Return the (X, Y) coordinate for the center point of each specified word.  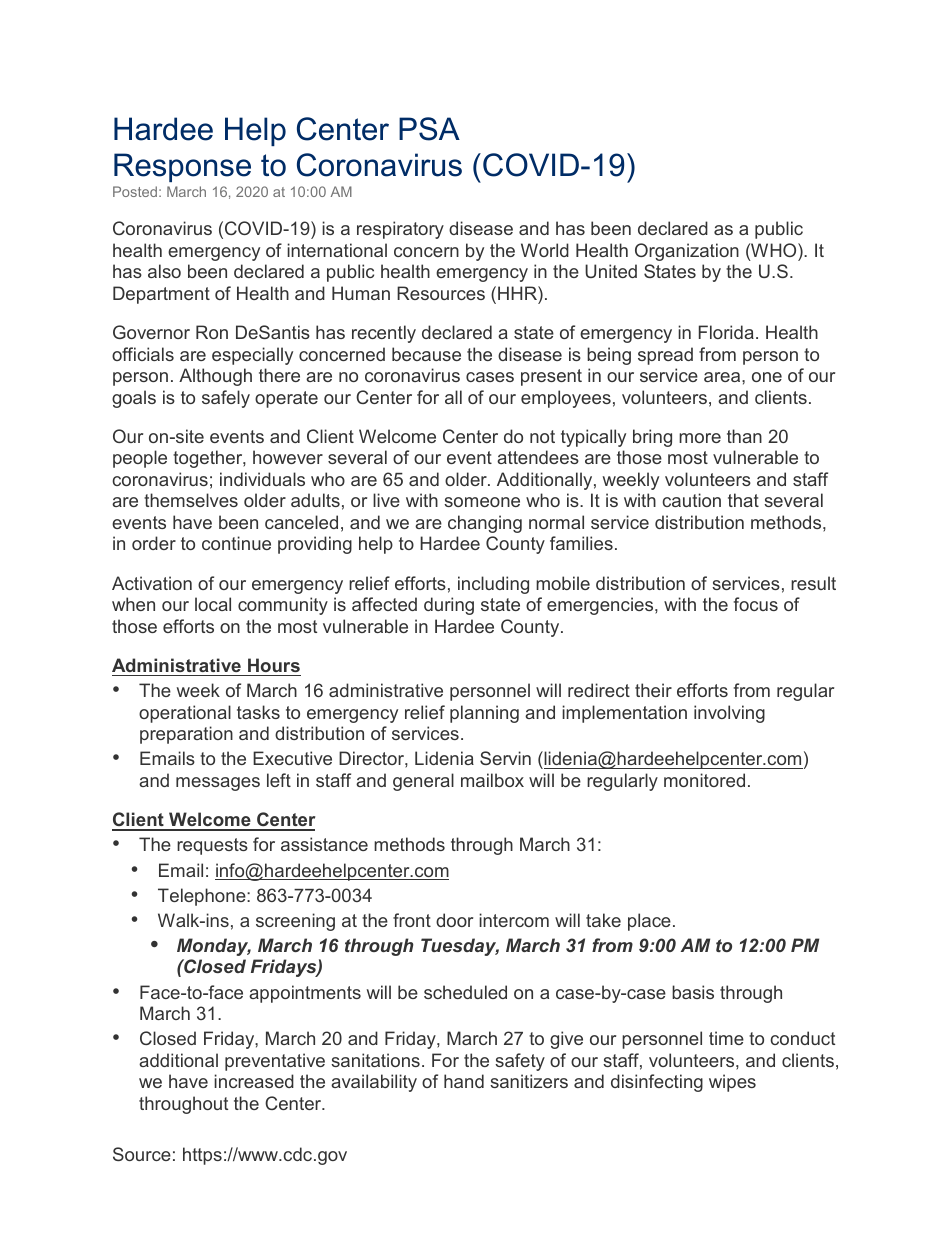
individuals (262, 479)
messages (218, 784)
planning (484, 714)
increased (254, 1081)
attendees (538, 457)
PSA (429, 129)
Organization (687, 252)
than (744, 436)
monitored (704, 780)
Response (182, 167)
